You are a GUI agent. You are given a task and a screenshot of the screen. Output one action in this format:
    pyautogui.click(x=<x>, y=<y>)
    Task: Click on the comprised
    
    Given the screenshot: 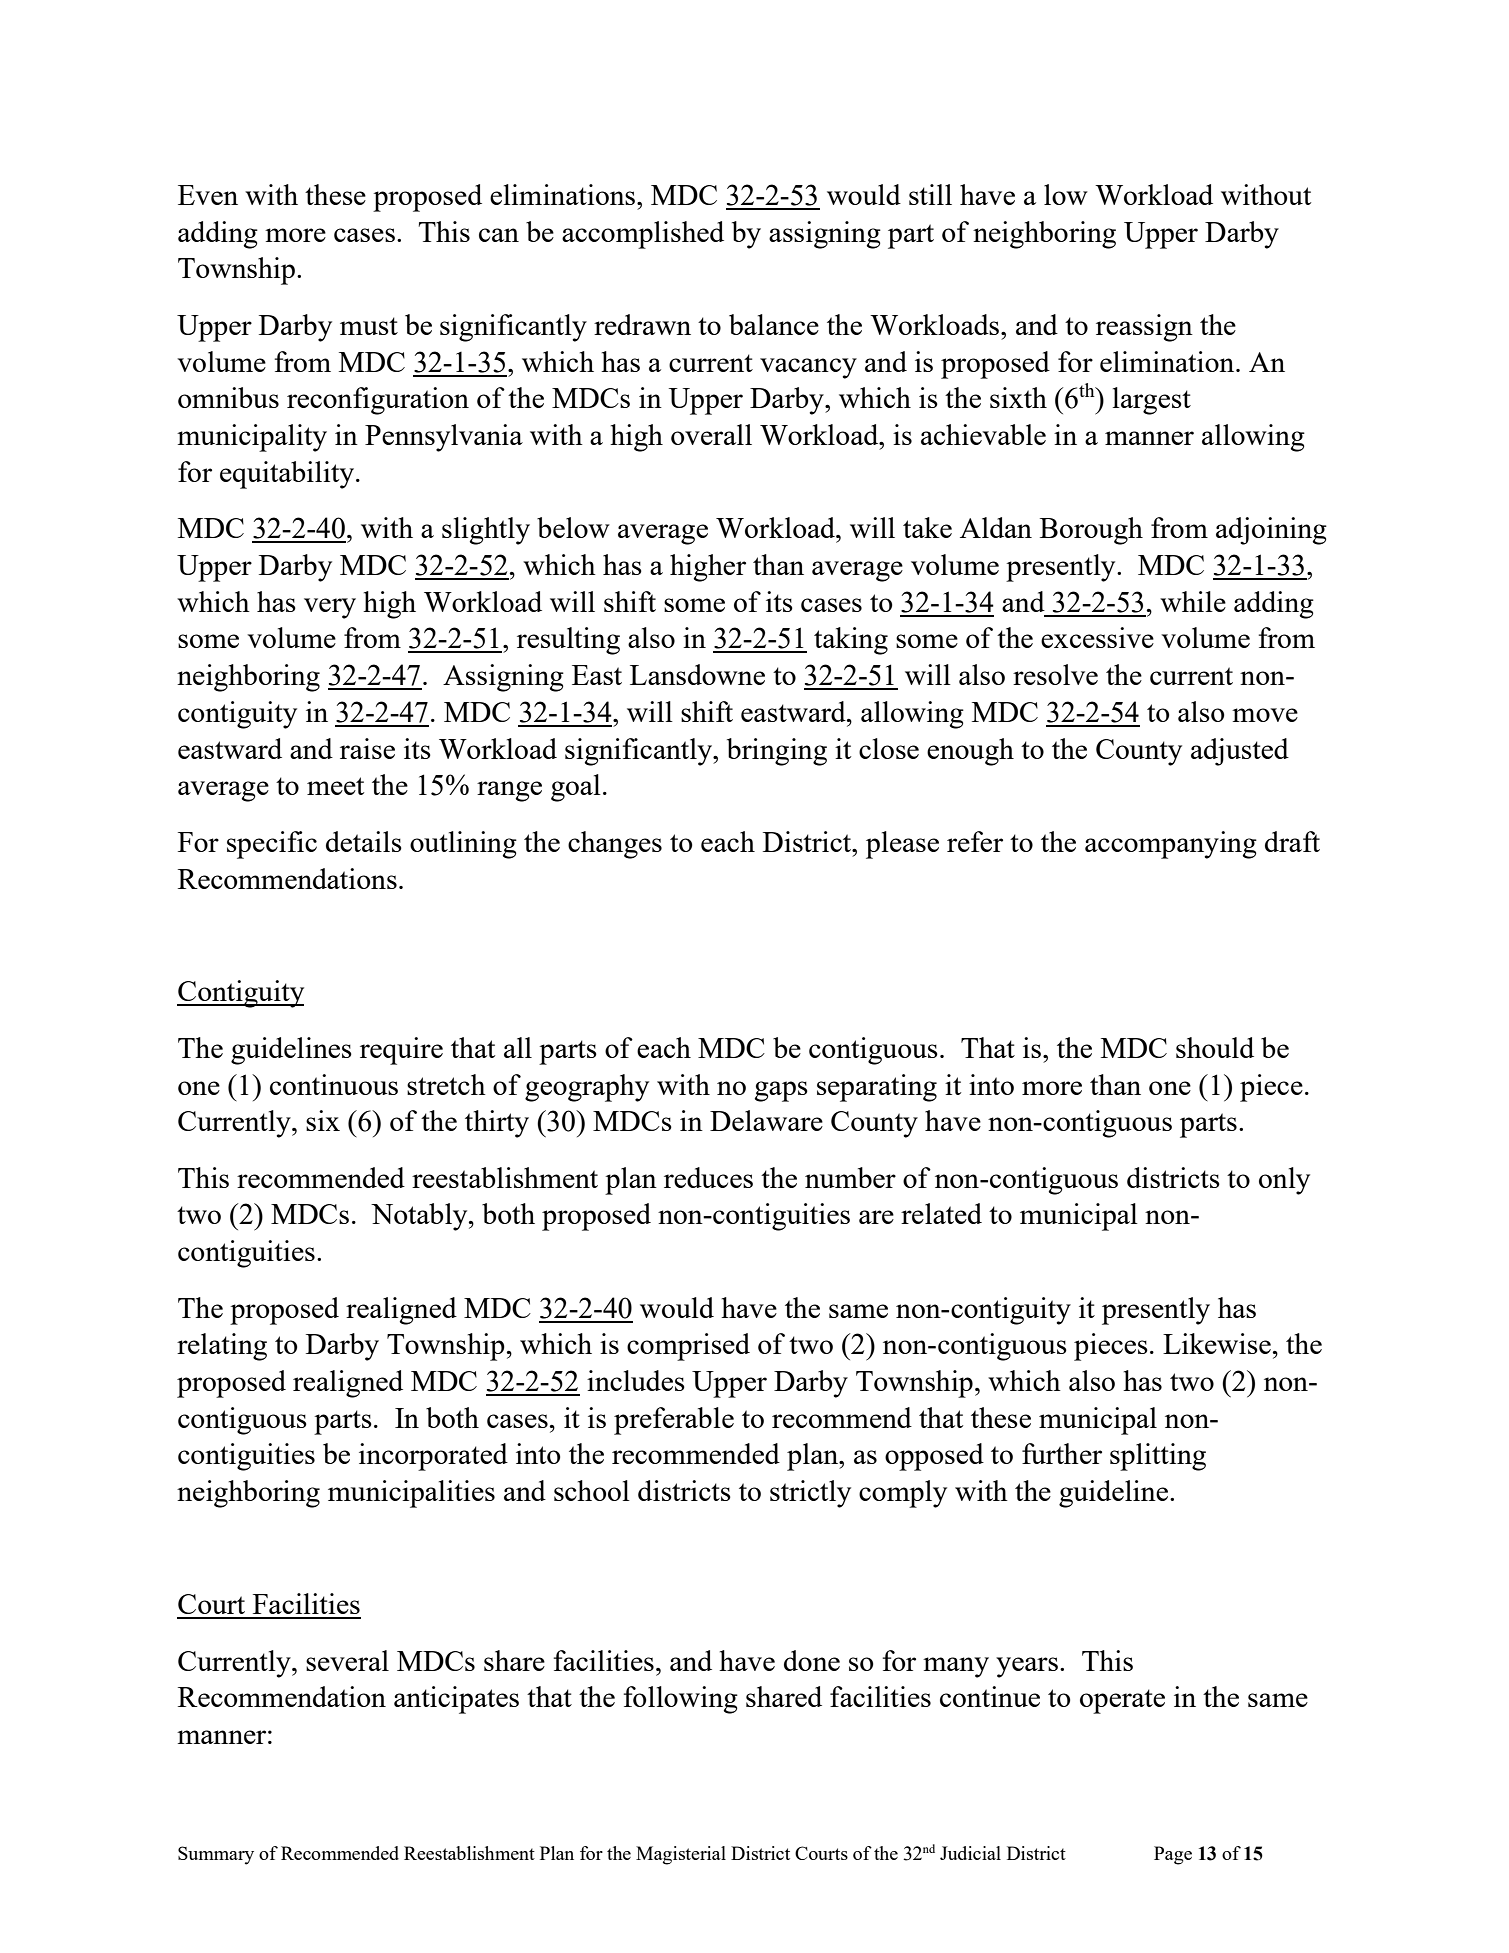 What is the action you would take?
    pyautogui.click(x=688, y=1347)
